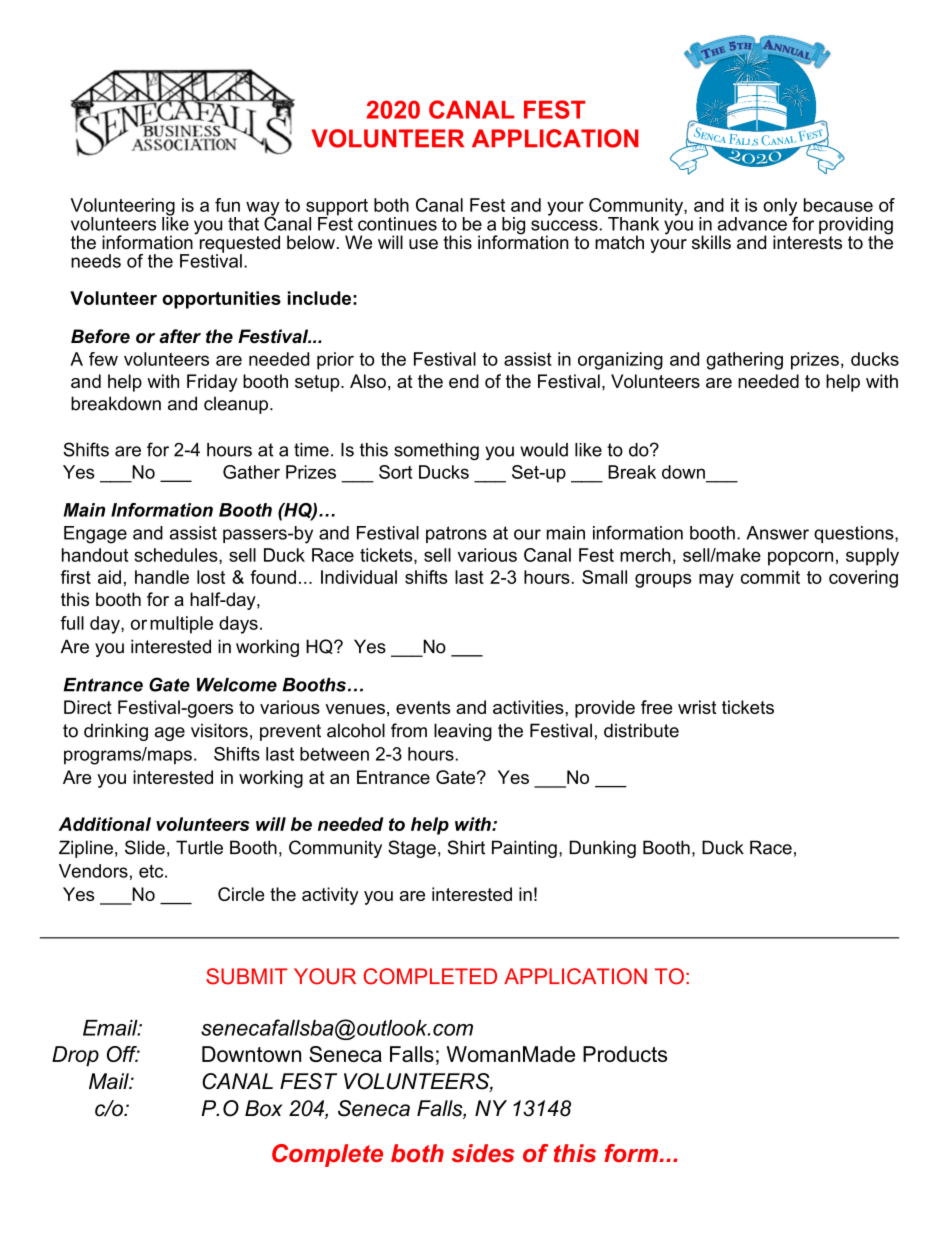 The width and height of the document is (952, 1233). Describe the element at coordinates (456, 534) in the document. I see `patrons` at that location.
